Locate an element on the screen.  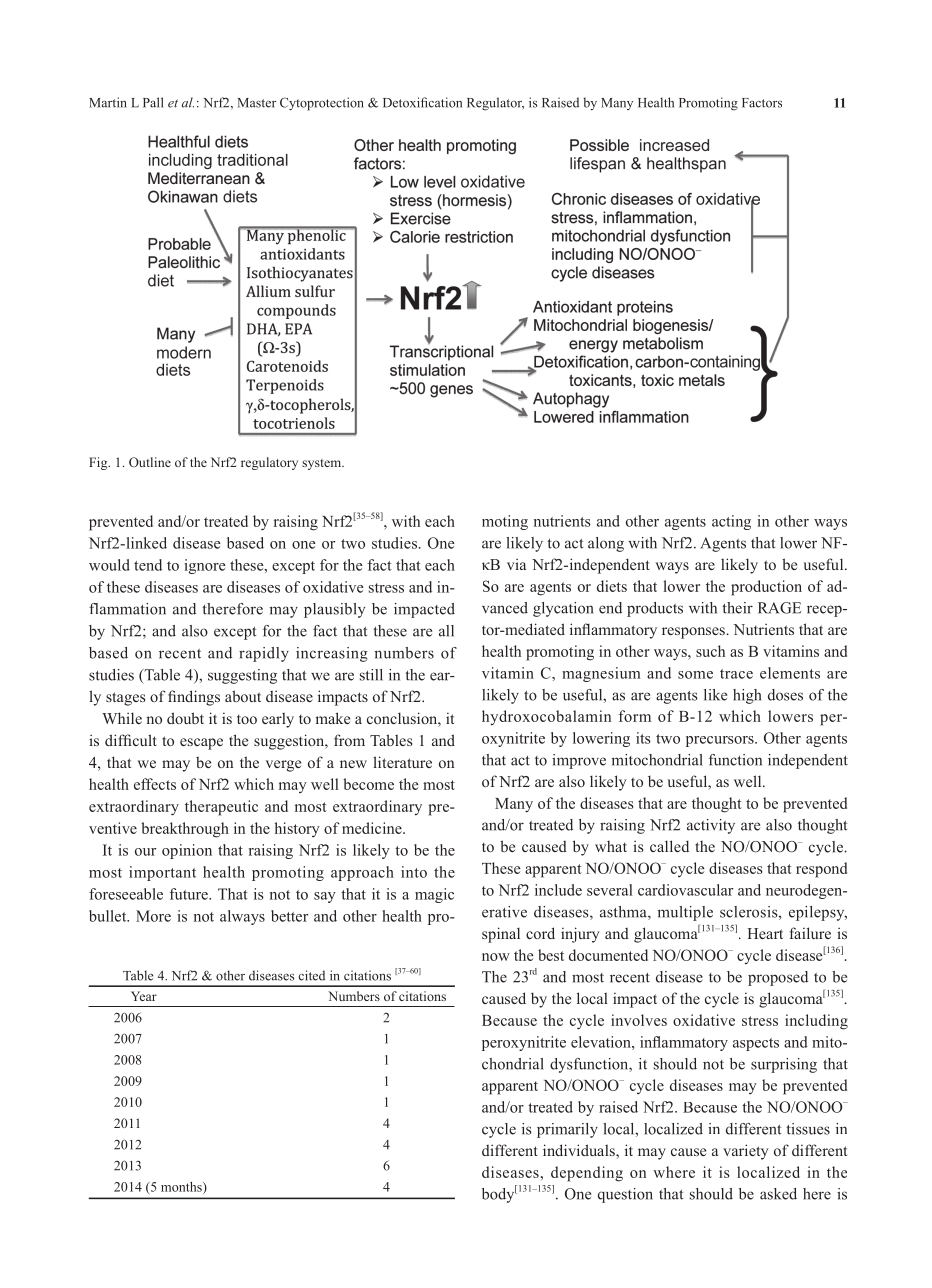
such is located at coordinates (710, 651).
